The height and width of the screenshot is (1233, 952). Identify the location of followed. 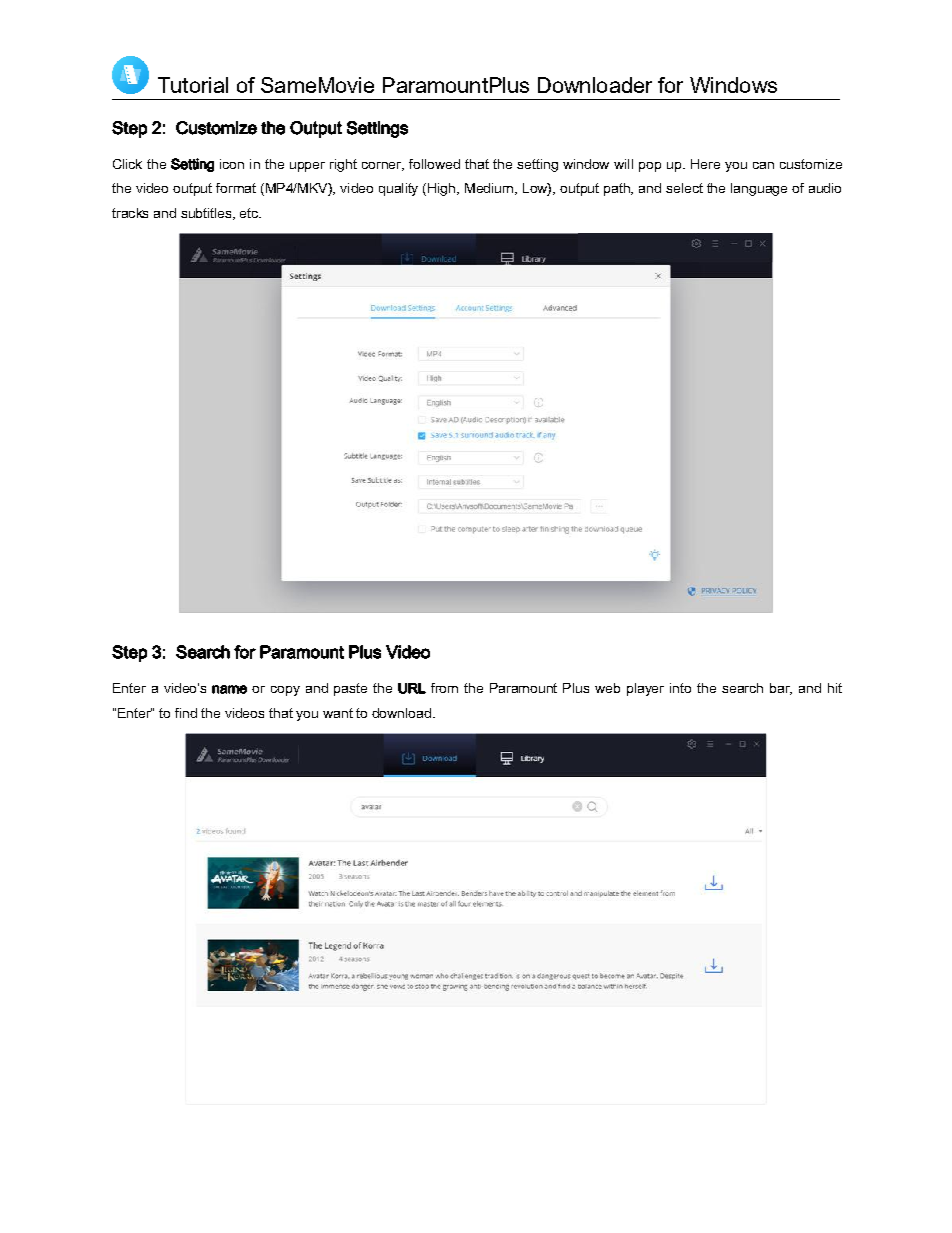
(434, 164).
